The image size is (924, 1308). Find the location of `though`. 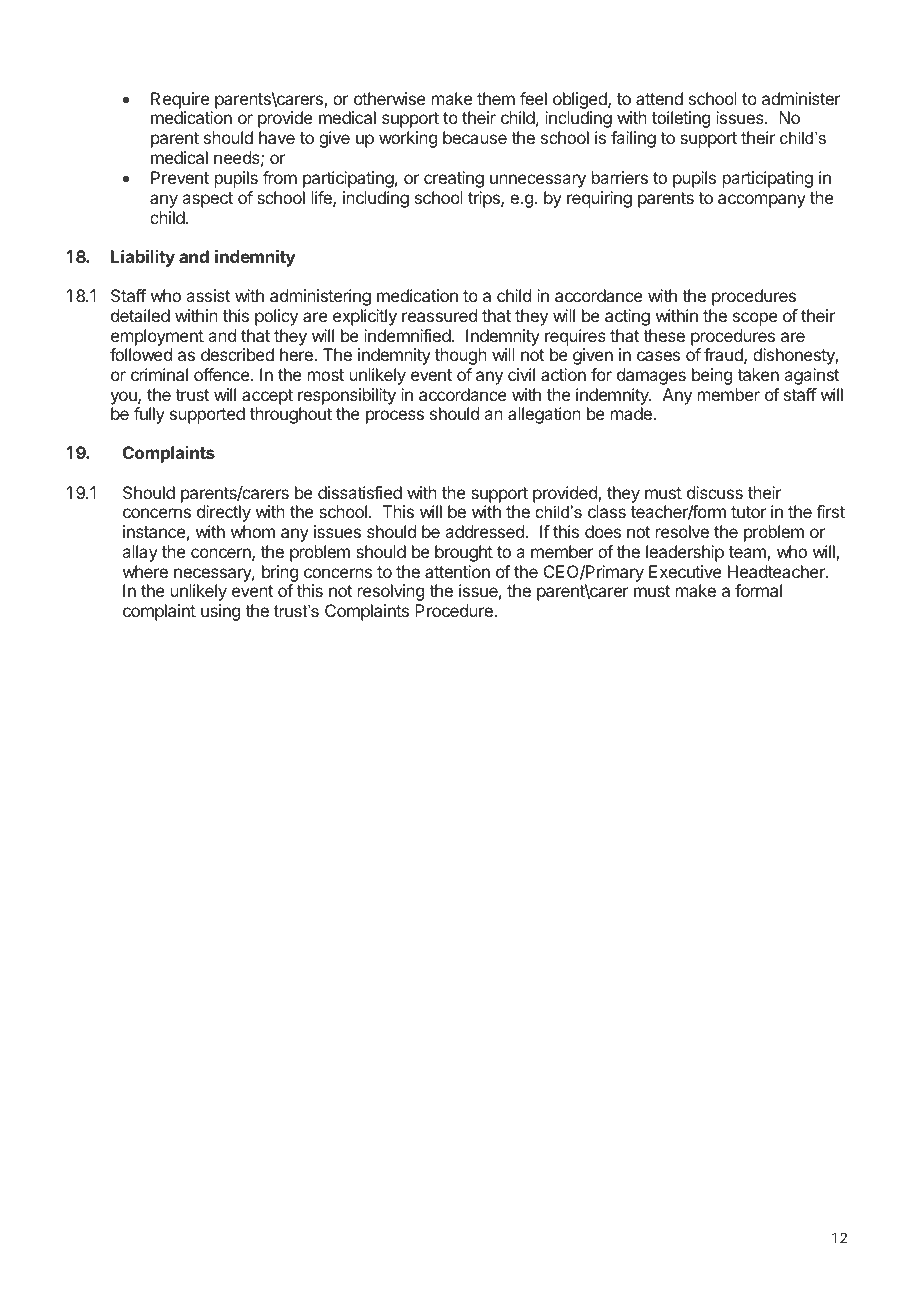

though is located at coordinates (461, 356).
